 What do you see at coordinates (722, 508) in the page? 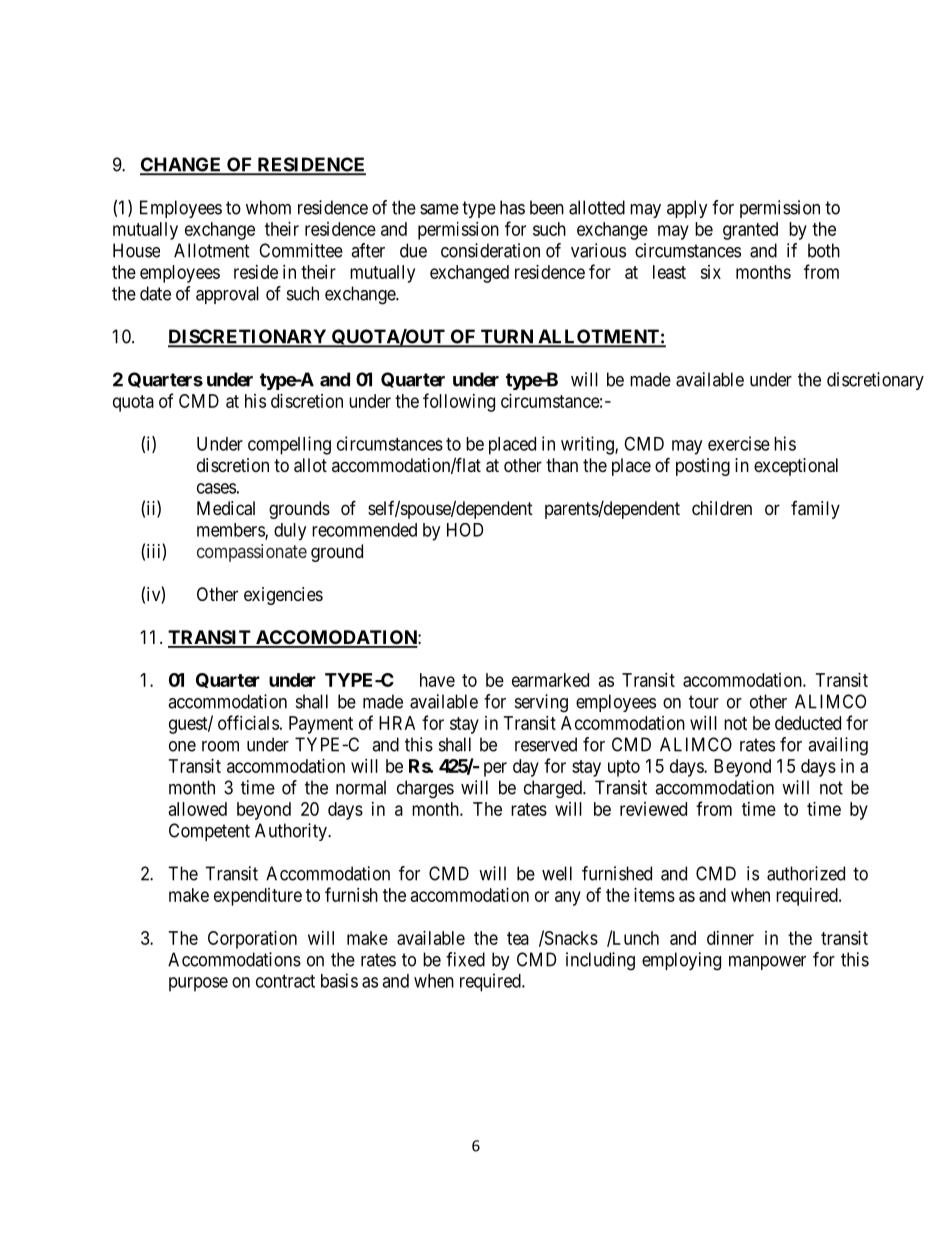
I see `children` at bounding box center [722, 508].
